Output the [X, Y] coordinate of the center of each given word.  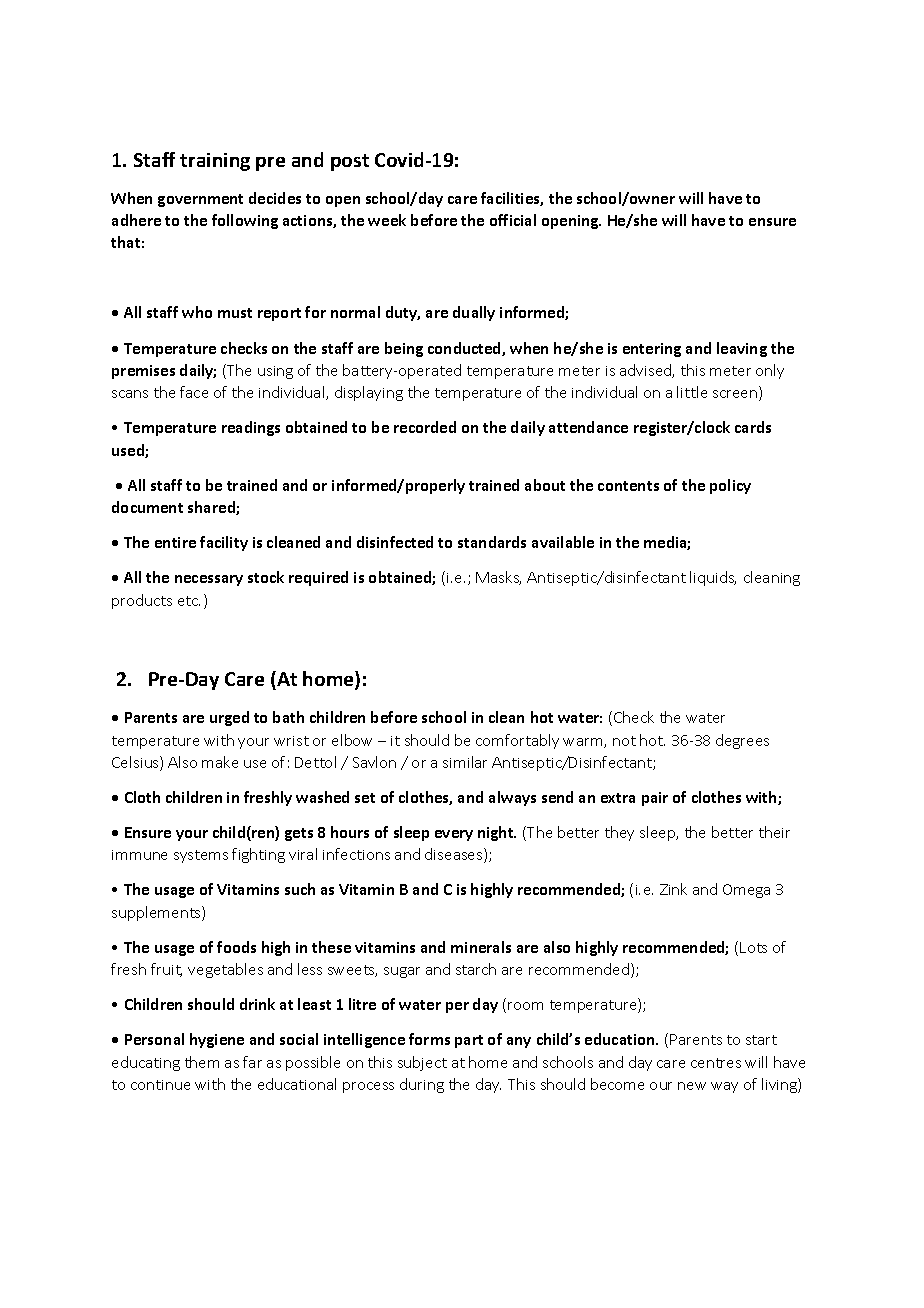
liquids [713, 578]
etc [189, 601]
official [513, 220]
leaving [742, 349]
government [200, 200]
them [202, 1062]
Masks [498, 578]
